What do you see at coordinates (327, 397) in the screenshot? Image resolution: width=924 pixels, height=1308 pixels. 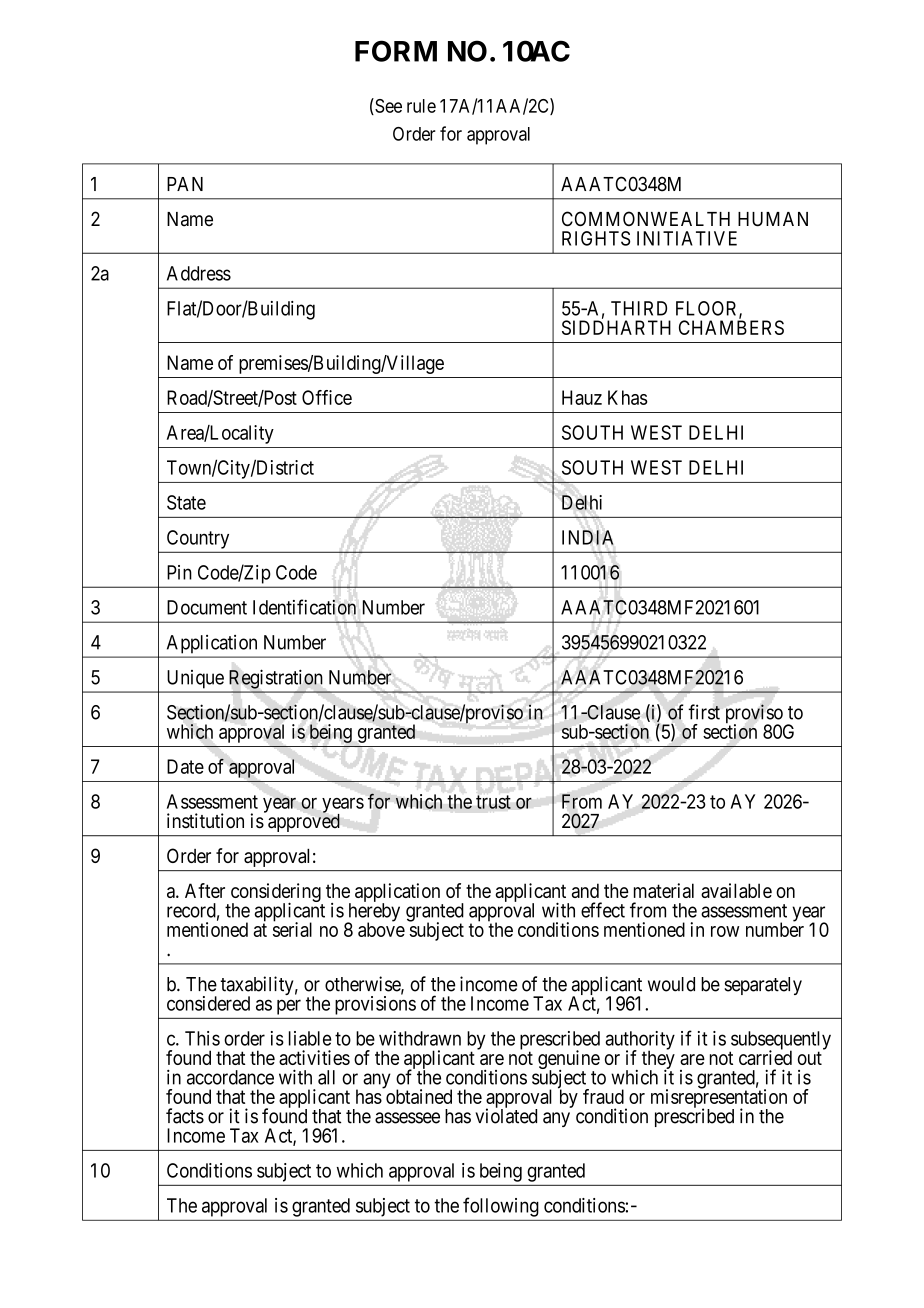 I see `Office` at bounding box center [327, 397].
